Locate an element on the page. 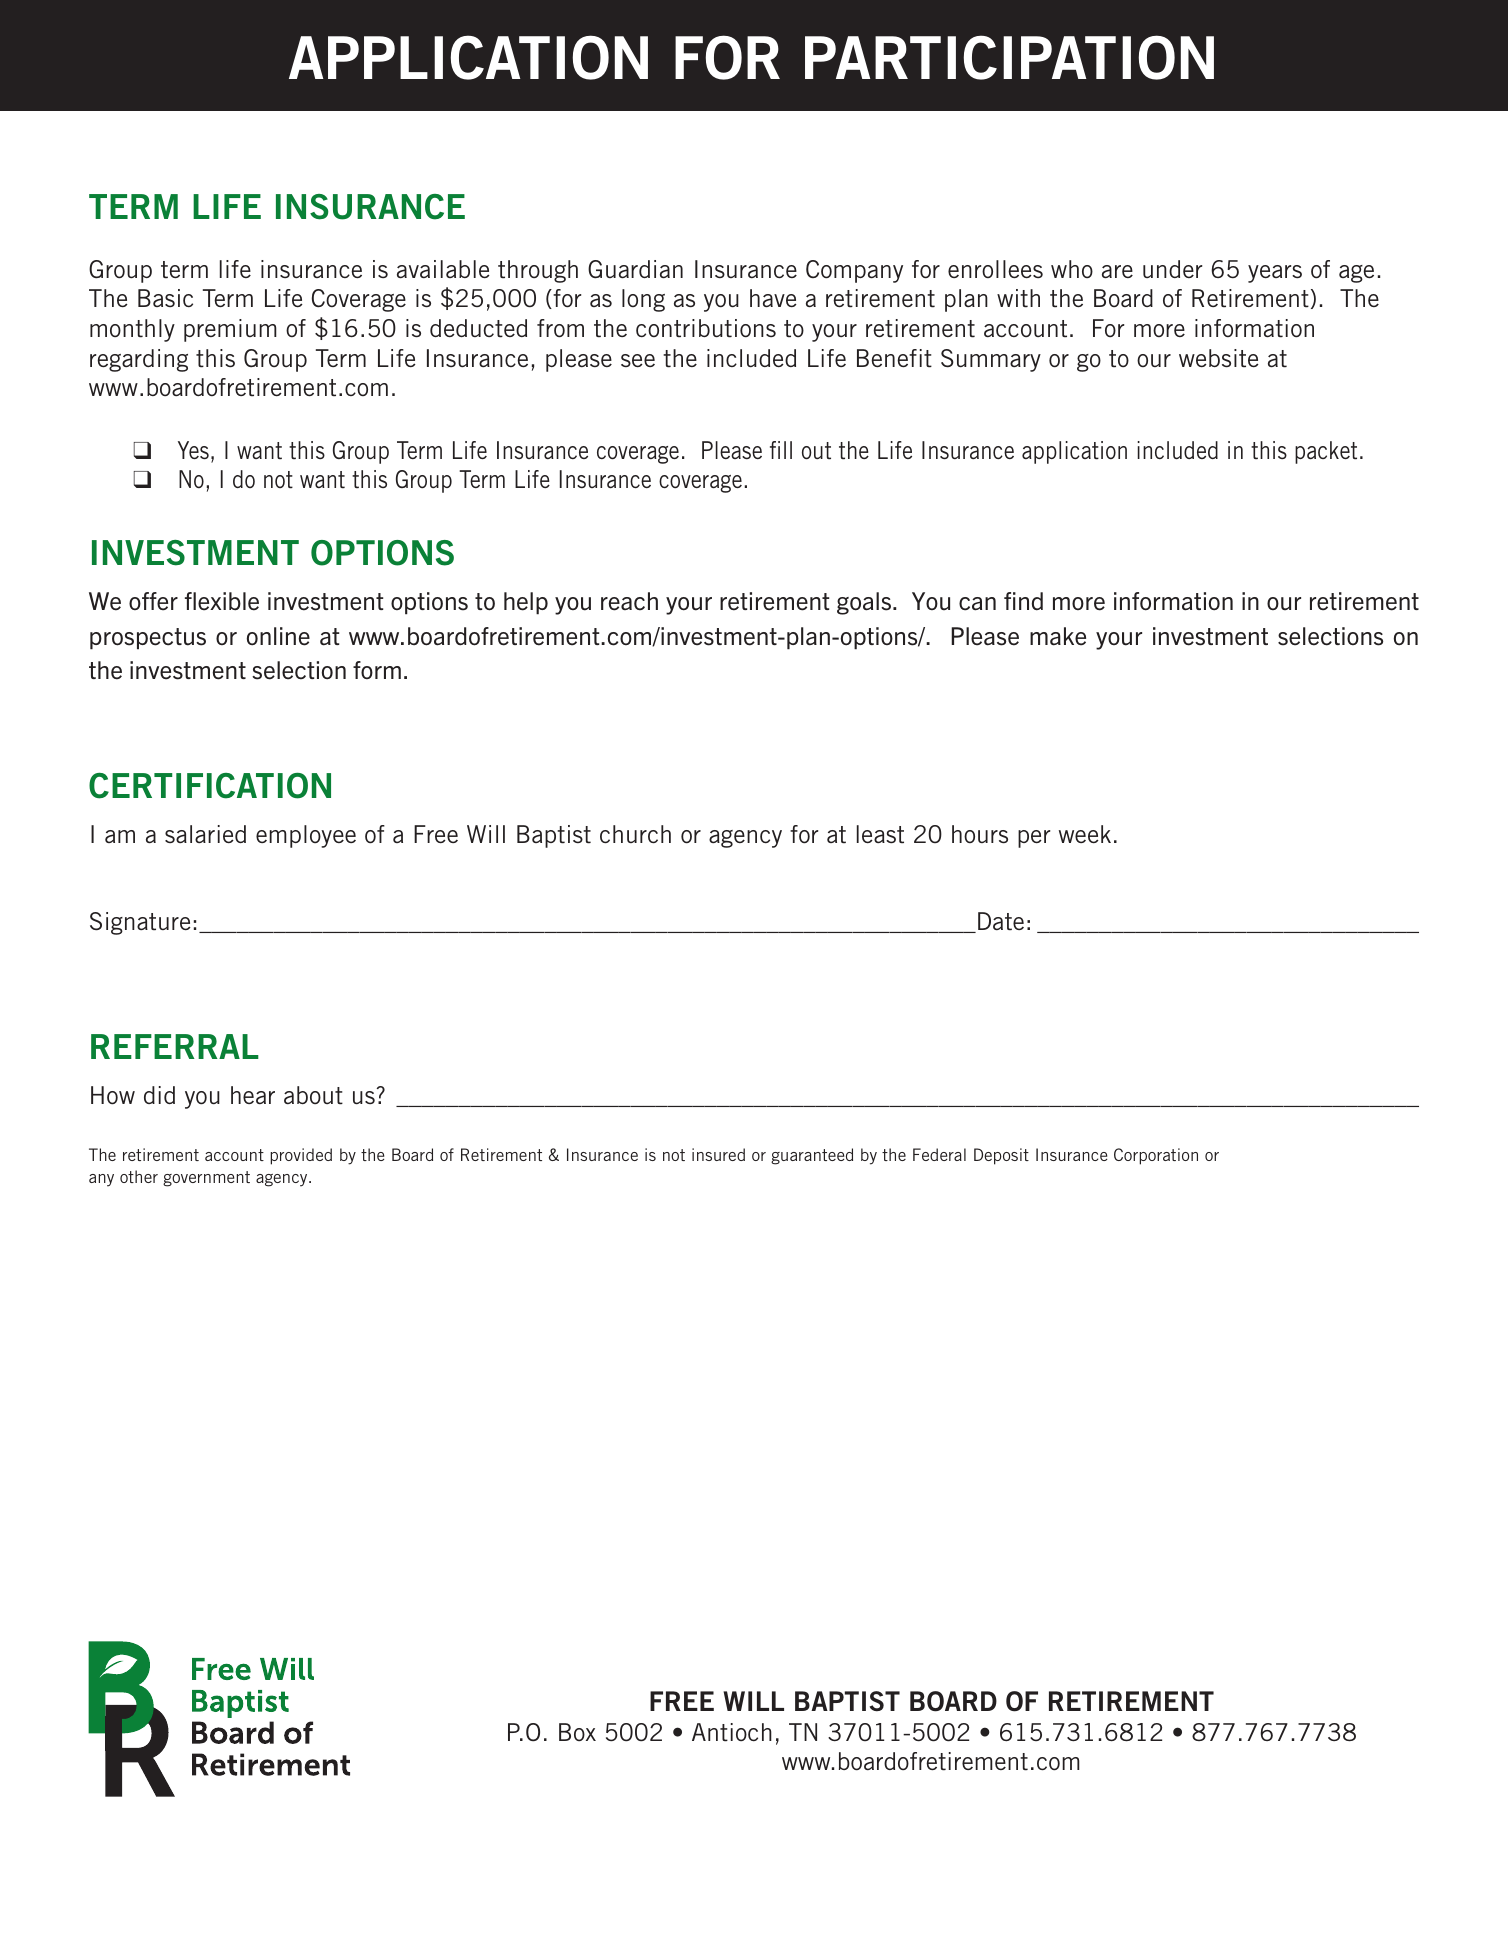 Image resolution: width=1508 pixels, height=1952 pixels. provided is located at coordinates (301, 1156).
